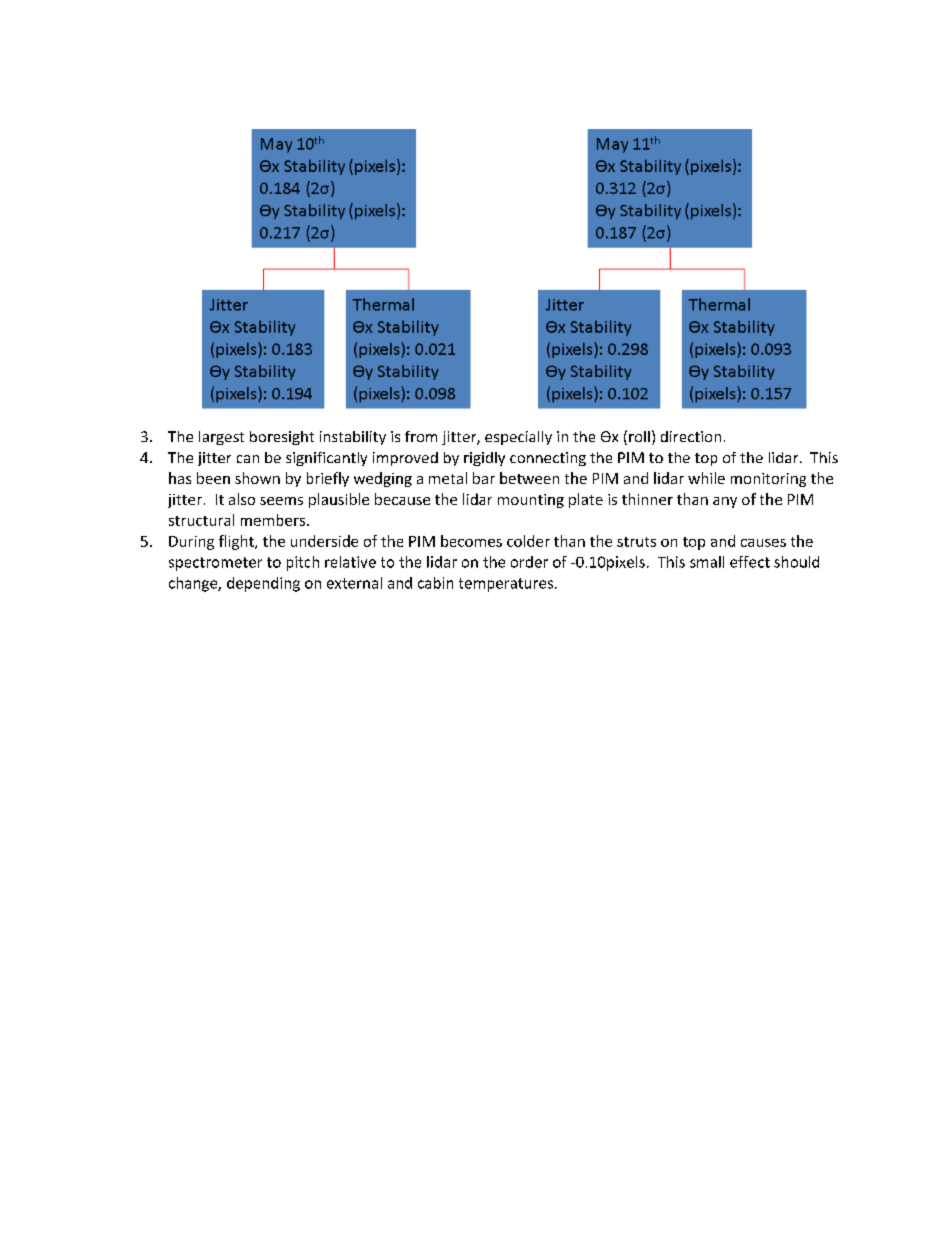 Image resolution: width=952 pixels, height=1233 pixels. What do you see at coordinates (506, 585) in the screenshot?
I see `temperatures` at bounding box center [506, 585].
